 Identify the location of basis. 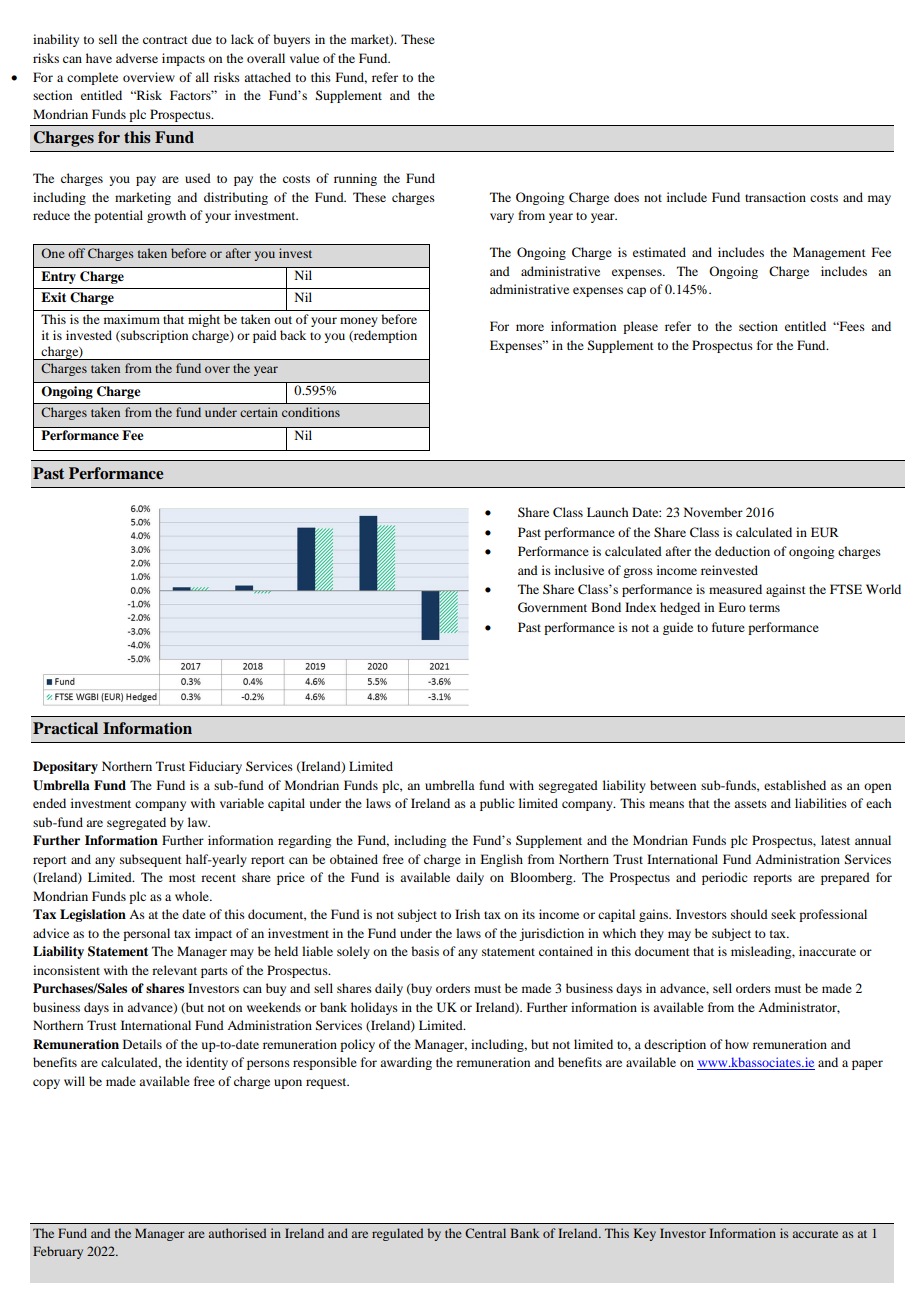
(425, 951).
